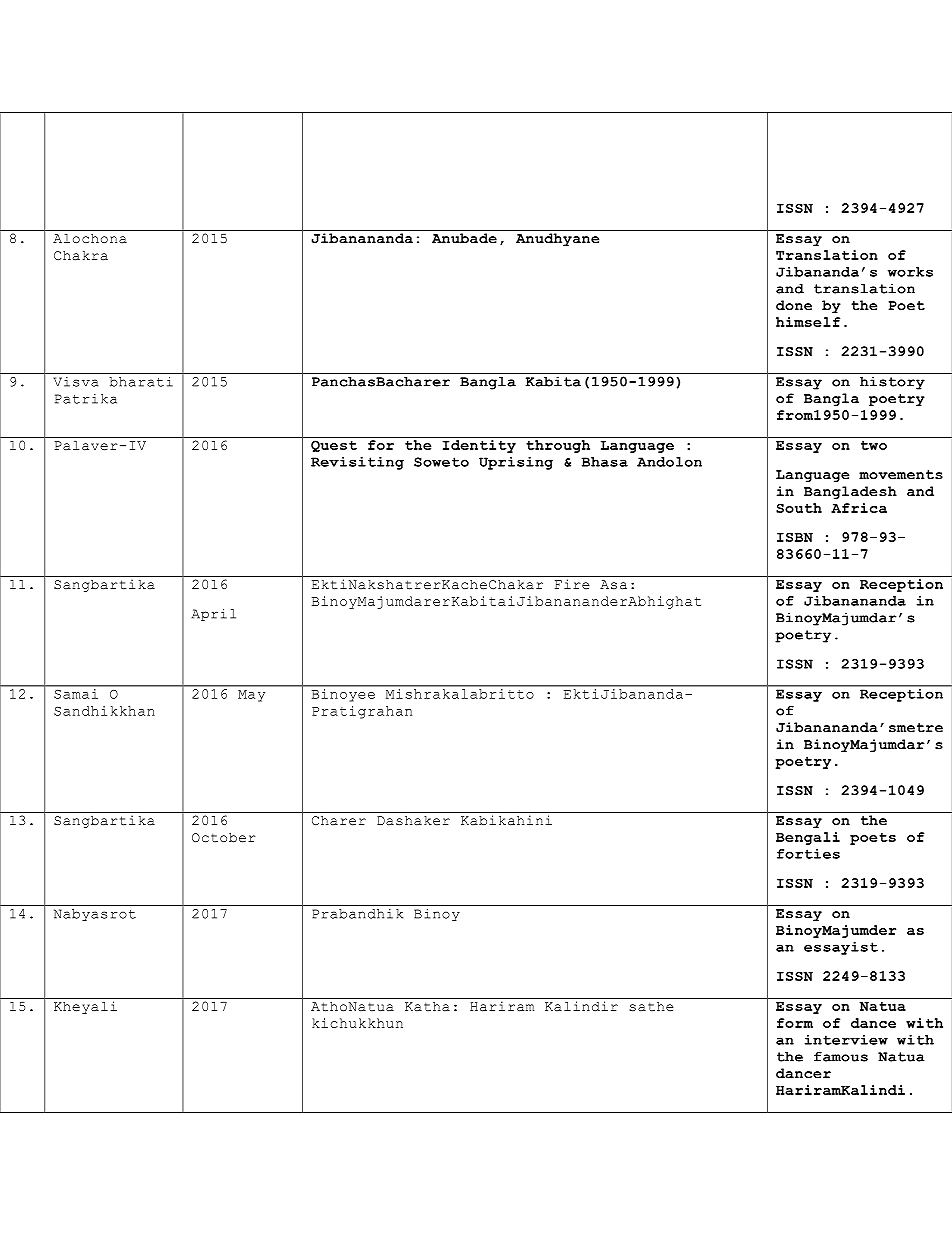 This screenshot has width=952, height=1233. I want to click on October, so click(224, 838).
